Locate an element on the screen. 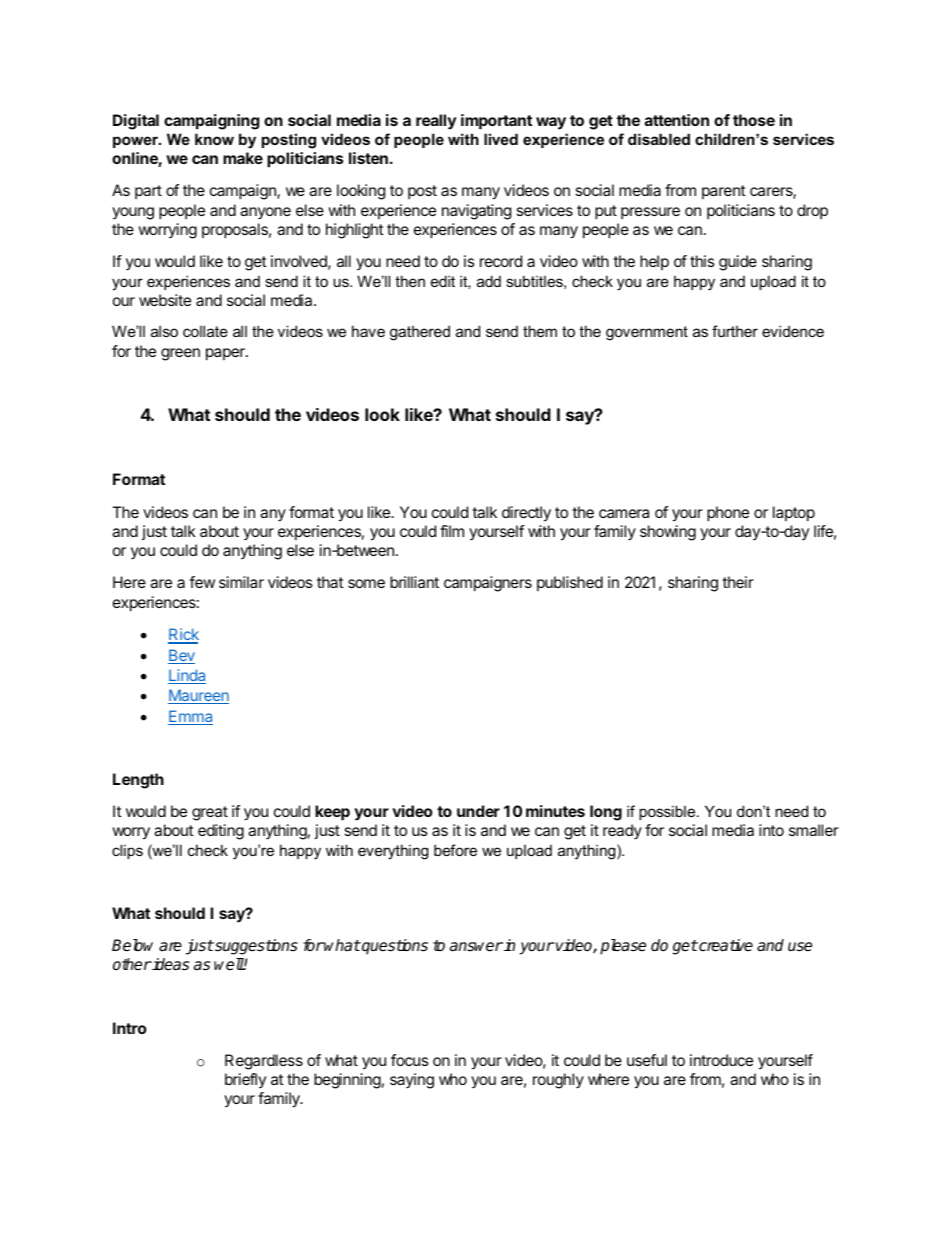 Image resolution: width=952 pixels, height=1233 pixels. their is located at coordinates (738, 582).
